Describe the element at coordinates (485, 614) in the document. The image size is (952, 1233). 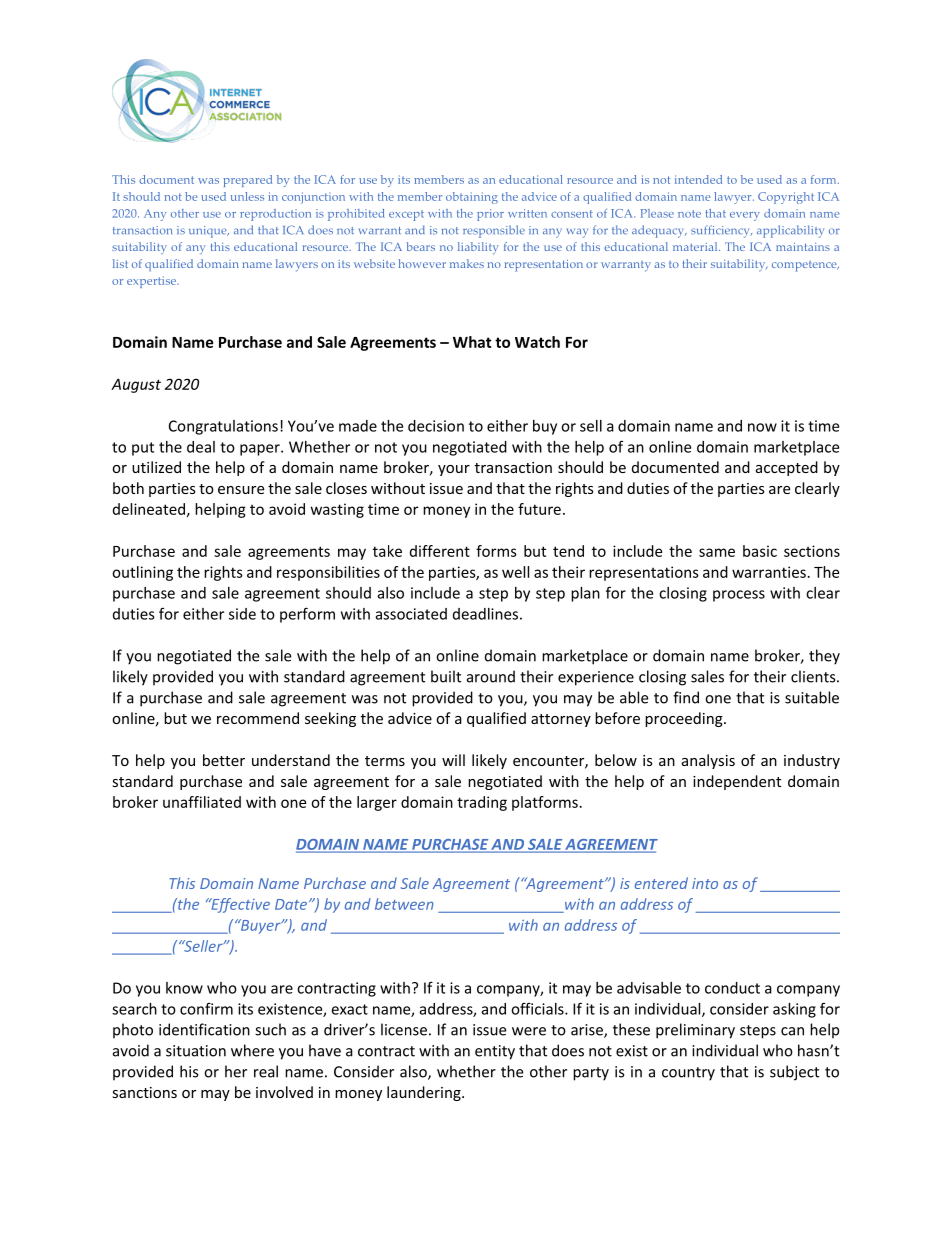
I see `deadlines` at that location.
